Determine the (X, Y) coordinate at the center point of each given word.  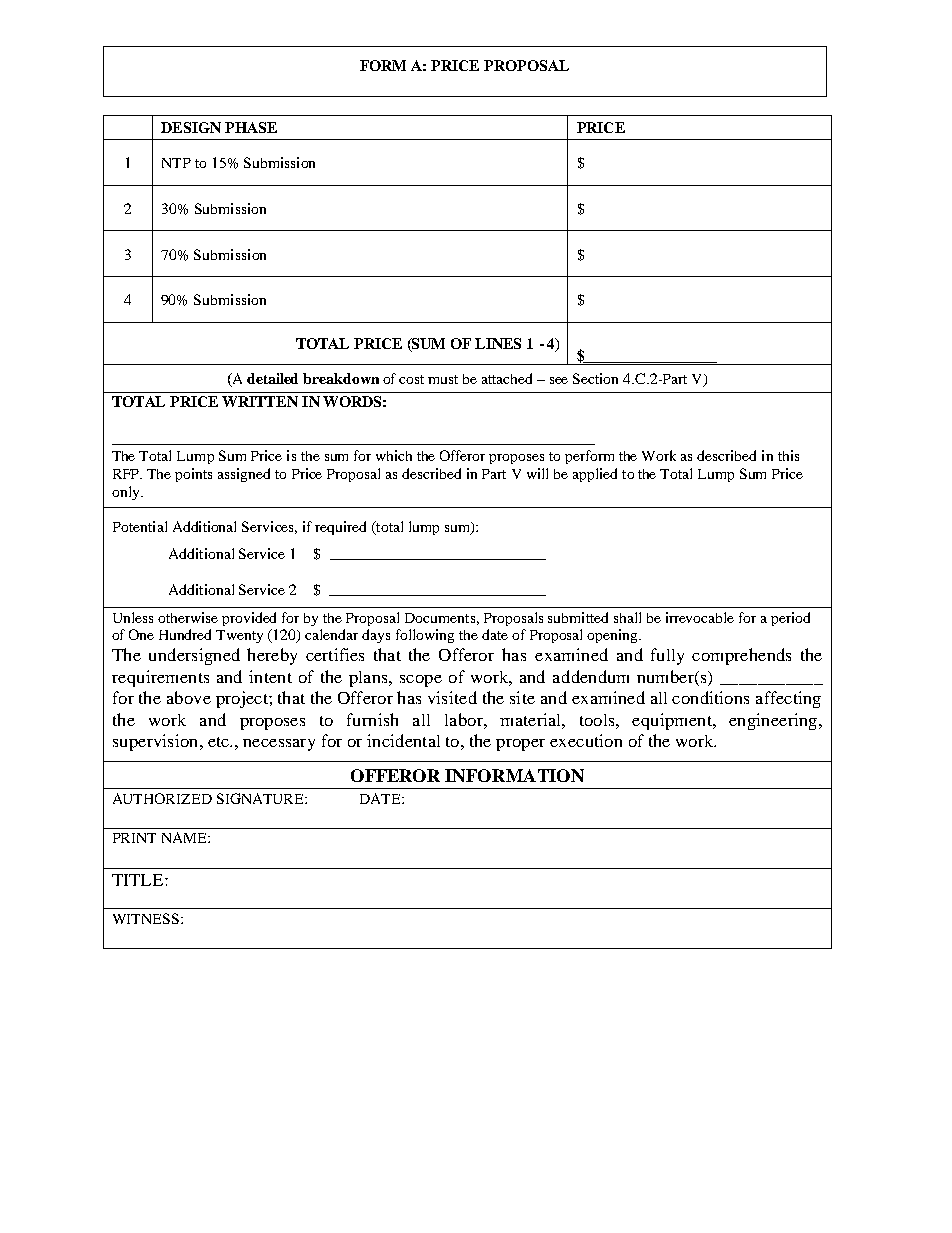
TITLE (139, 880)
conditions (710, 697)
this (788, 455)
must (443, 379)
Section (595, 378)
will (537, 473)
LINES (498, 343)
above (189, 697)
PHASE (251, 127)
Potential (140, 526)
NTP (176, 163)
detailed (272, 378)
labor (465, 719)
